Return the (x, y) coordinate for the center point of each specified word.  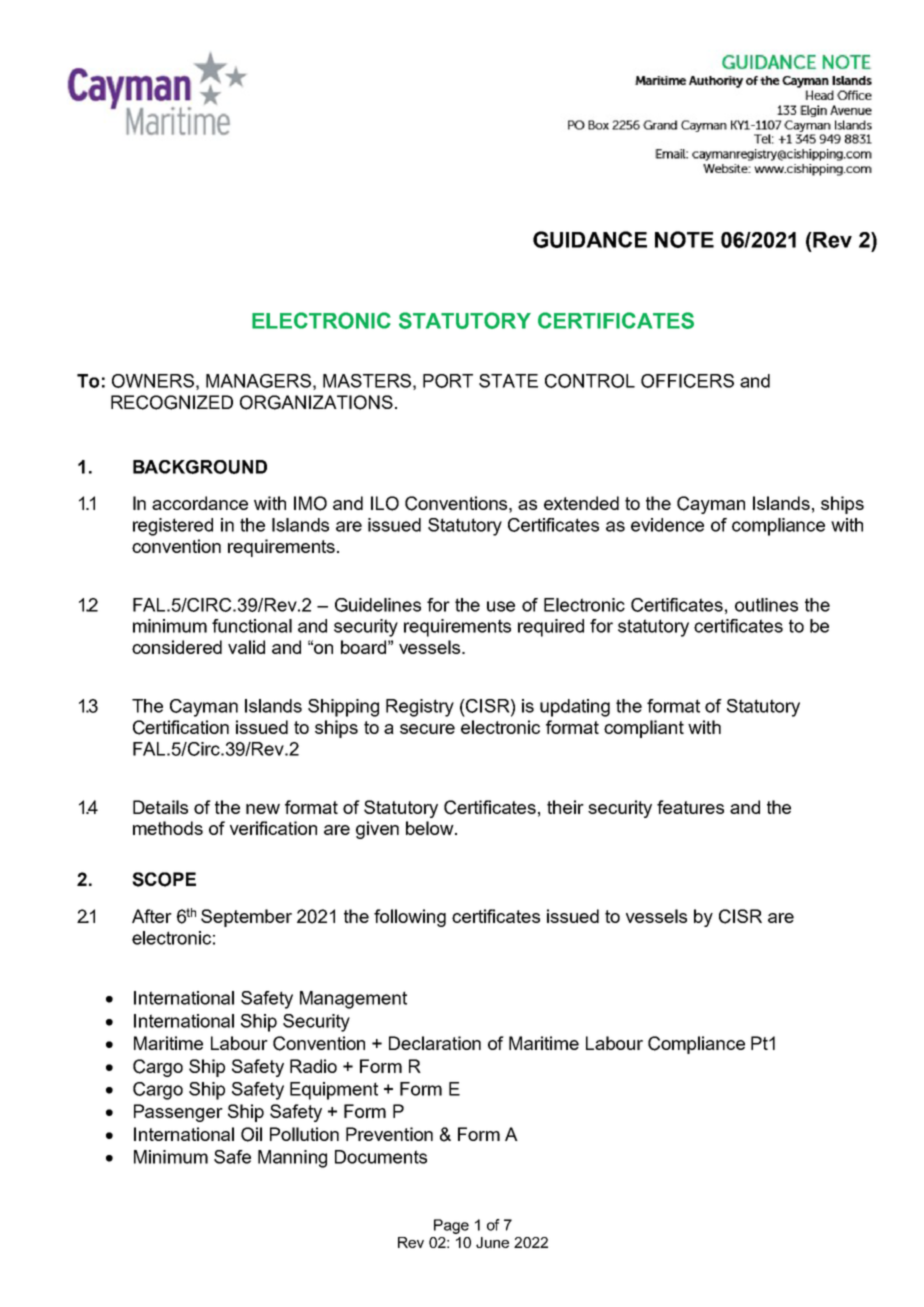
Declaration (435, 1043)
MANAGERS (258, 381)
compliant (644, 729)
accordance (200, 503)
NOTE (684, 239)
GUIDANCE (590, 239)
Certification (181, 727)
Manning (292, 1159)
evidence (667, 525)
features (690, 807)
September (246, 918)
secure (427, 729)
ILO (385, 503)
